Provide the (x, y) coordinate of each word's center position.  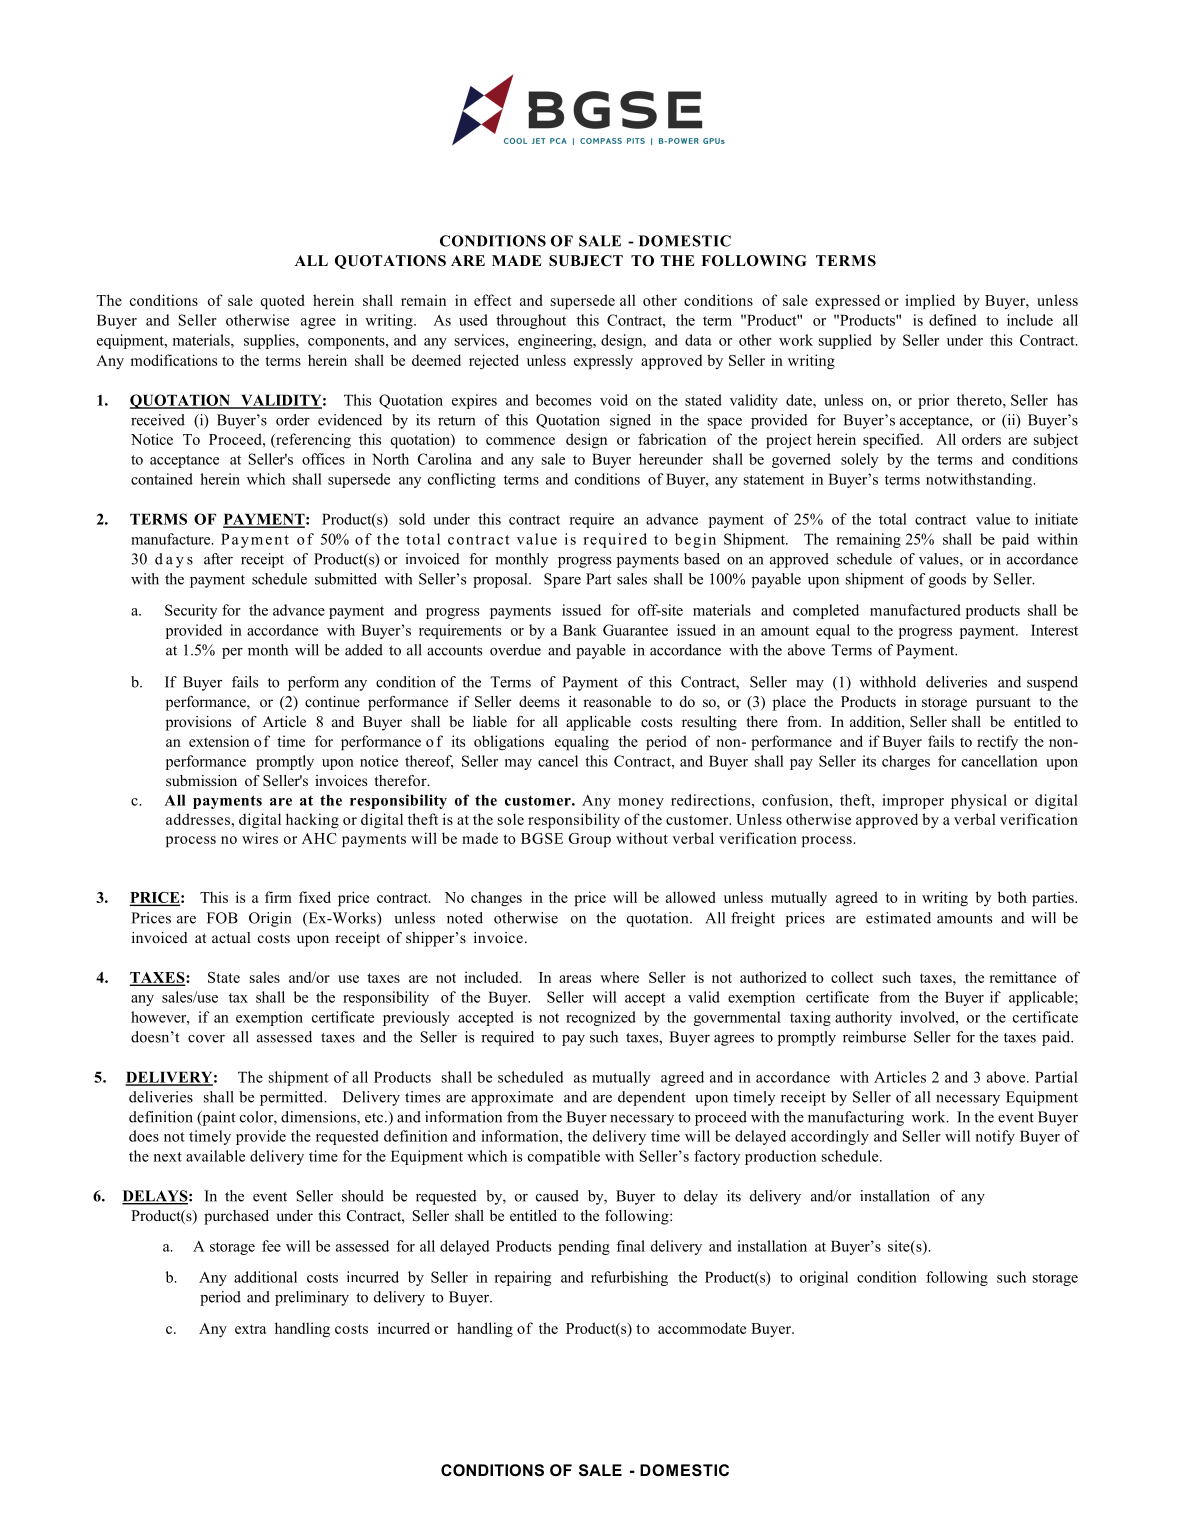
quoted (283, 302)
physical (979, 801)
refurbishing (629, 1278)
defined (953, 320)
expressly (603, 362)
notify (995, 1137)
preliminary (312, 1298)
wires (260, 838)
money (641, 803)
